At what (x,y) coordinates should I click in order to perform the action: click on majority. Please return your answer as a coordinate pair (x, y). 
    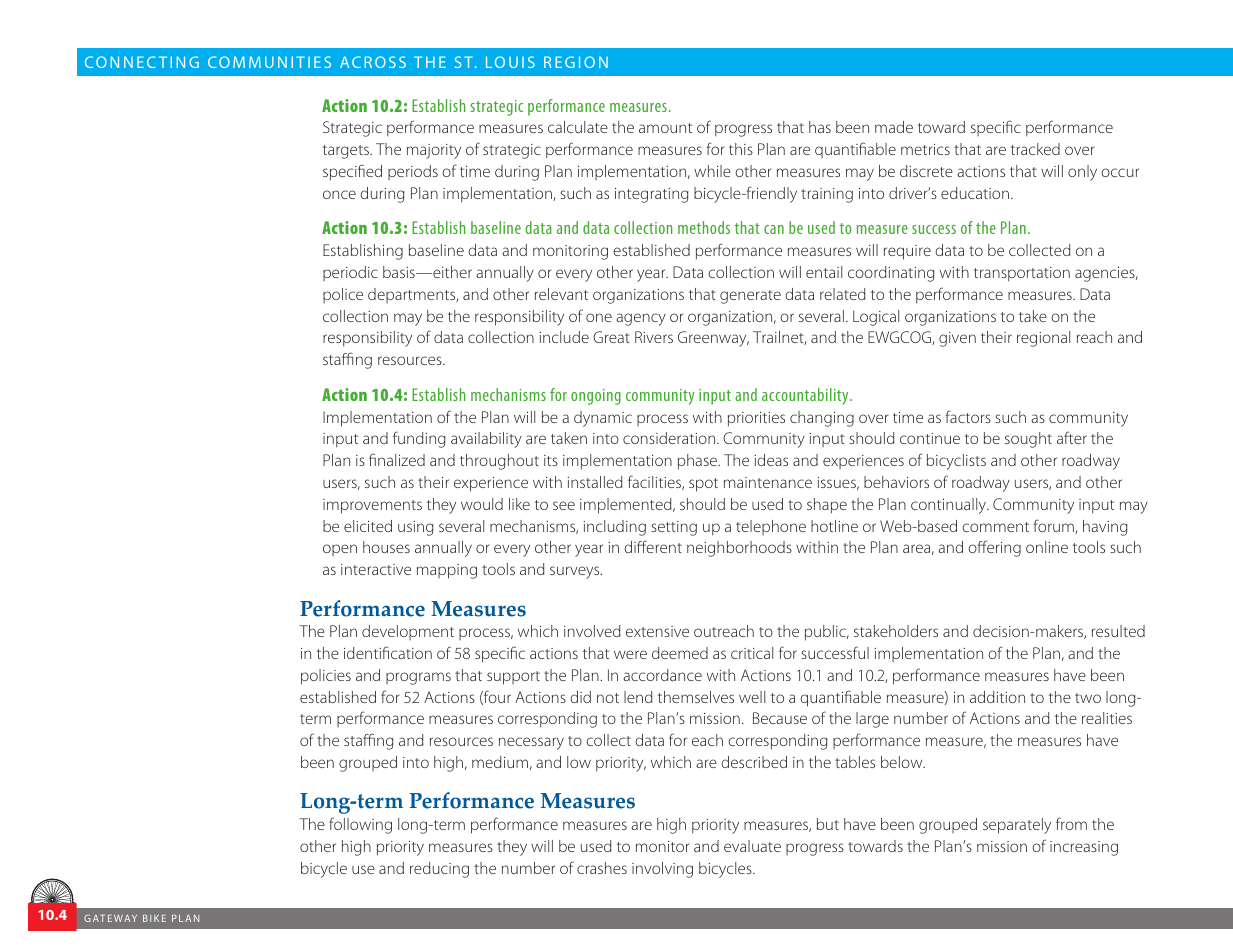
    Looking at the image, I should click on (434, 151).
